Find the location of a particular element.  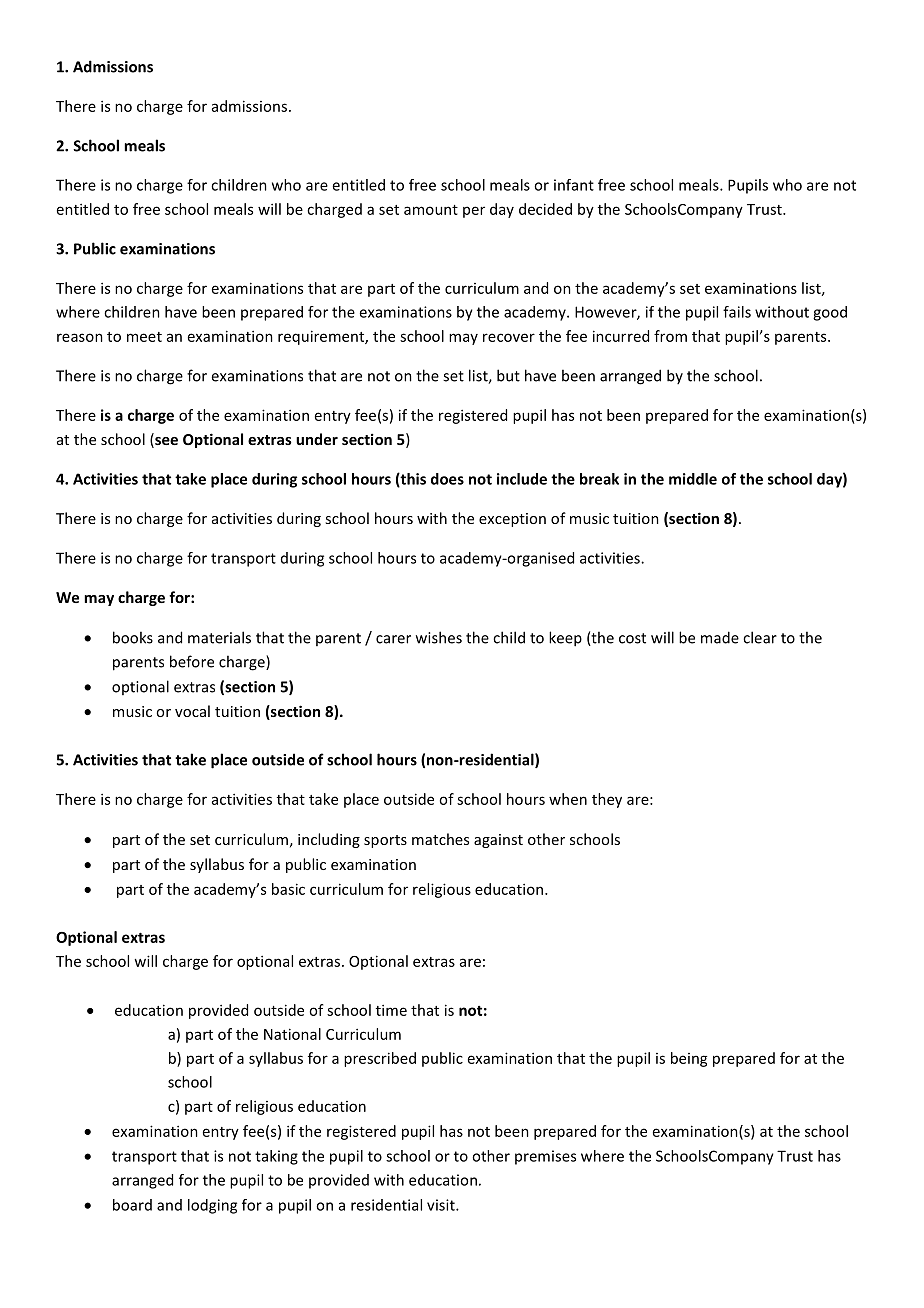

meet is located at coordinates (144, 337).
